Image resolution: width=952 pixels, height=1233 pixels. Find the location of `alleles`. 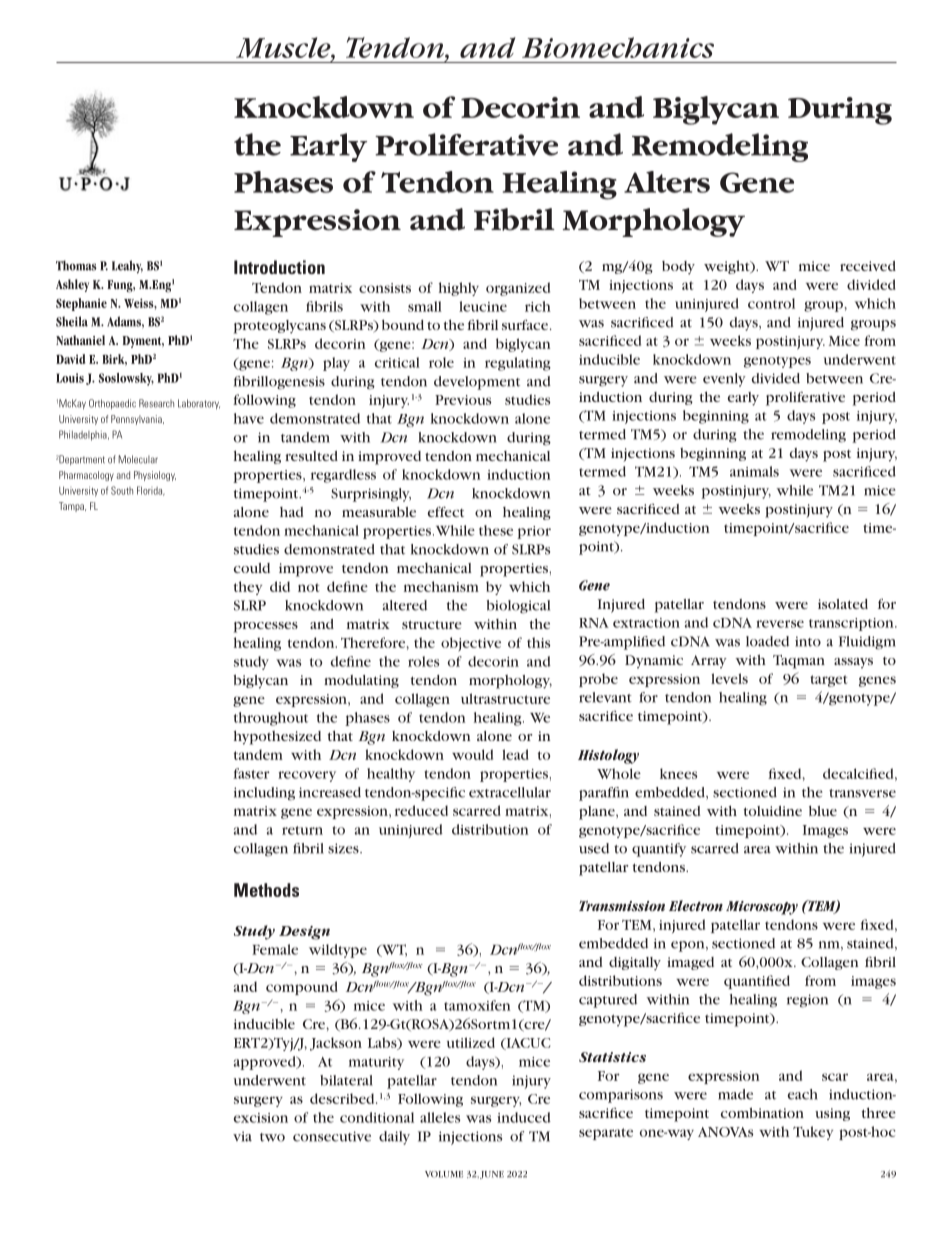

alleles is located at coordinates (440, 1117).
